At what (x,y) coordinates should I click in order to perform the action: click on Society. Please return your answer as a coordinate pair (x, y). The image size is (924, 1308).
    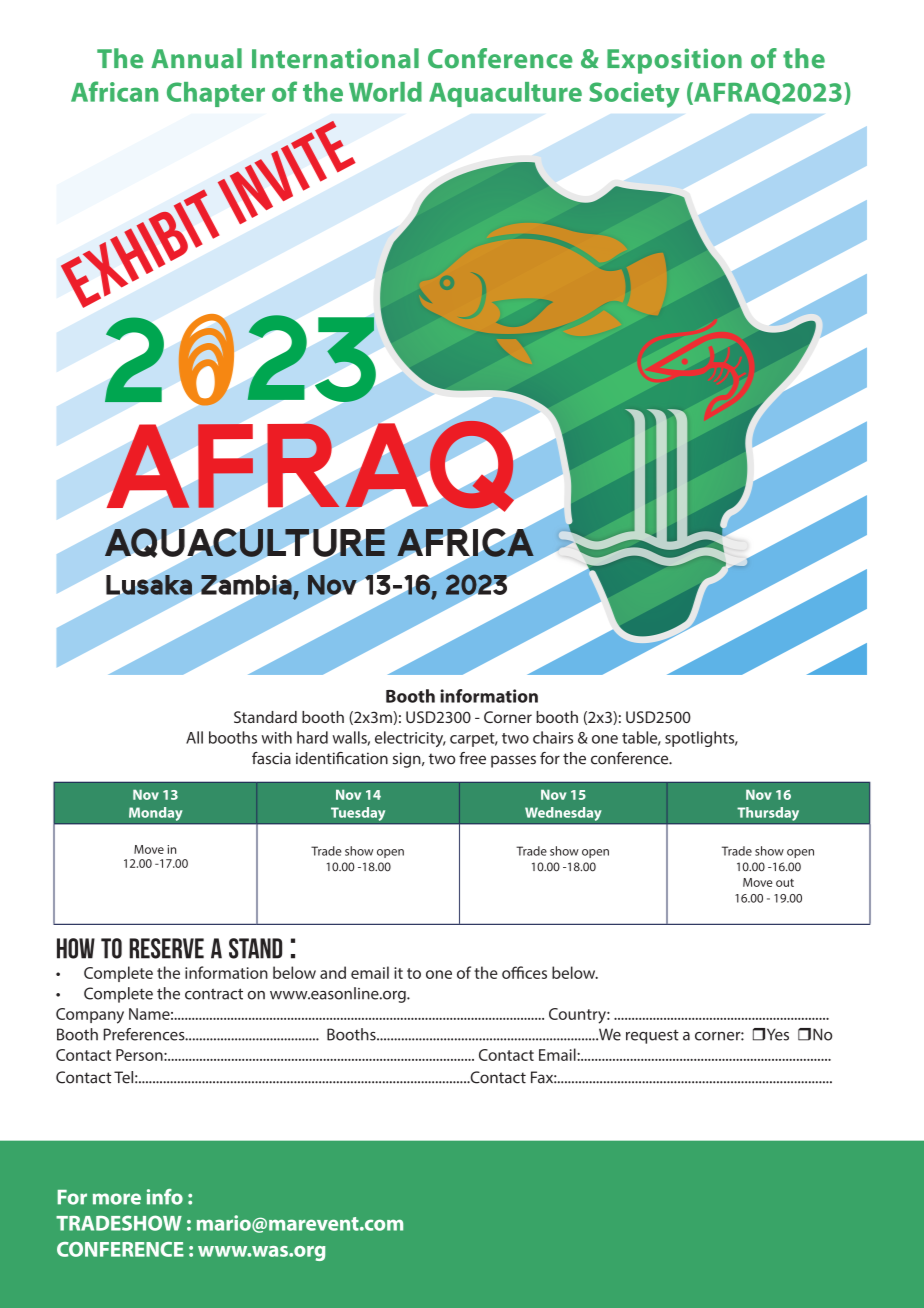
    Looking at the image, I should click on (634, 95).
